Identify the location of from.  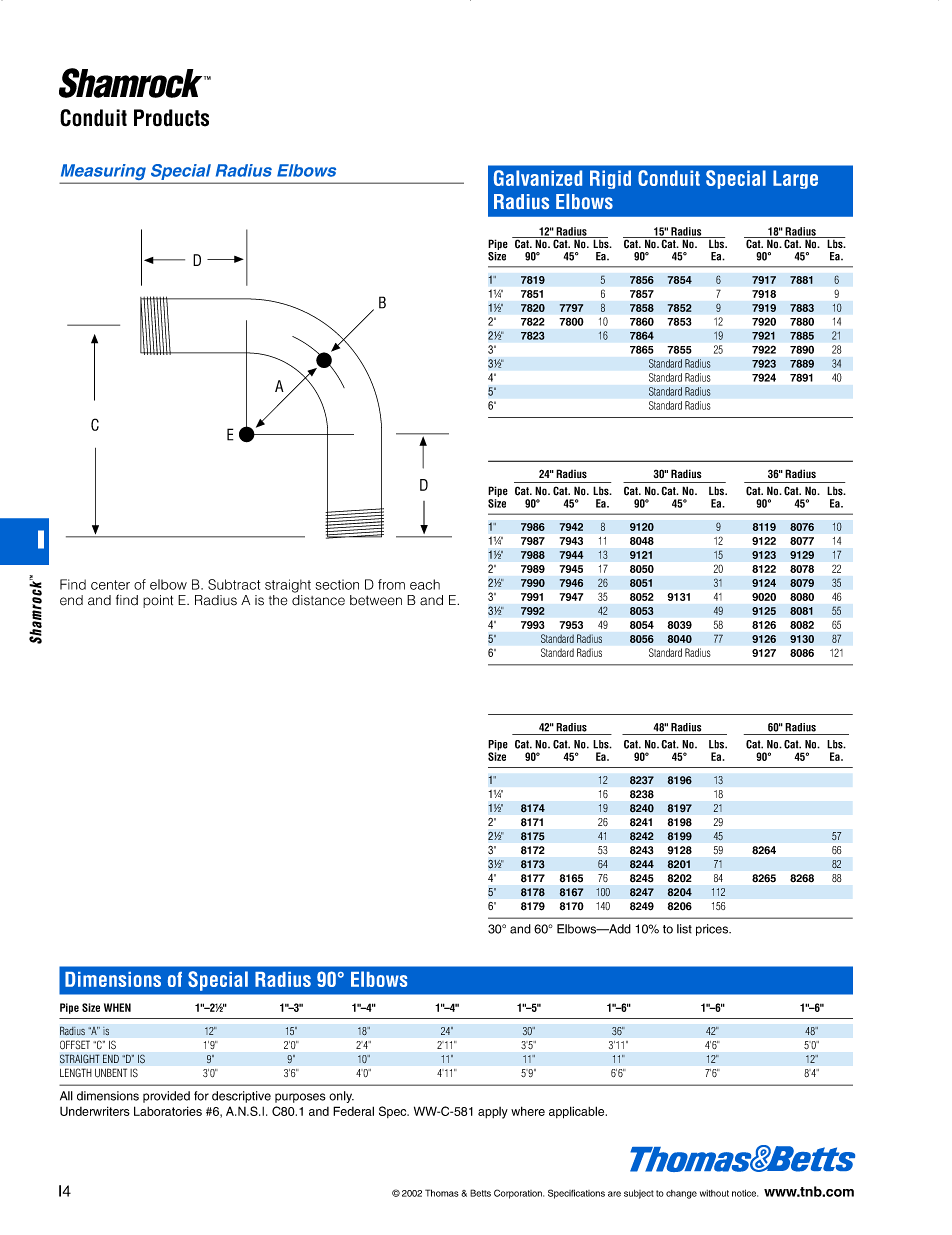
(391, 584).
